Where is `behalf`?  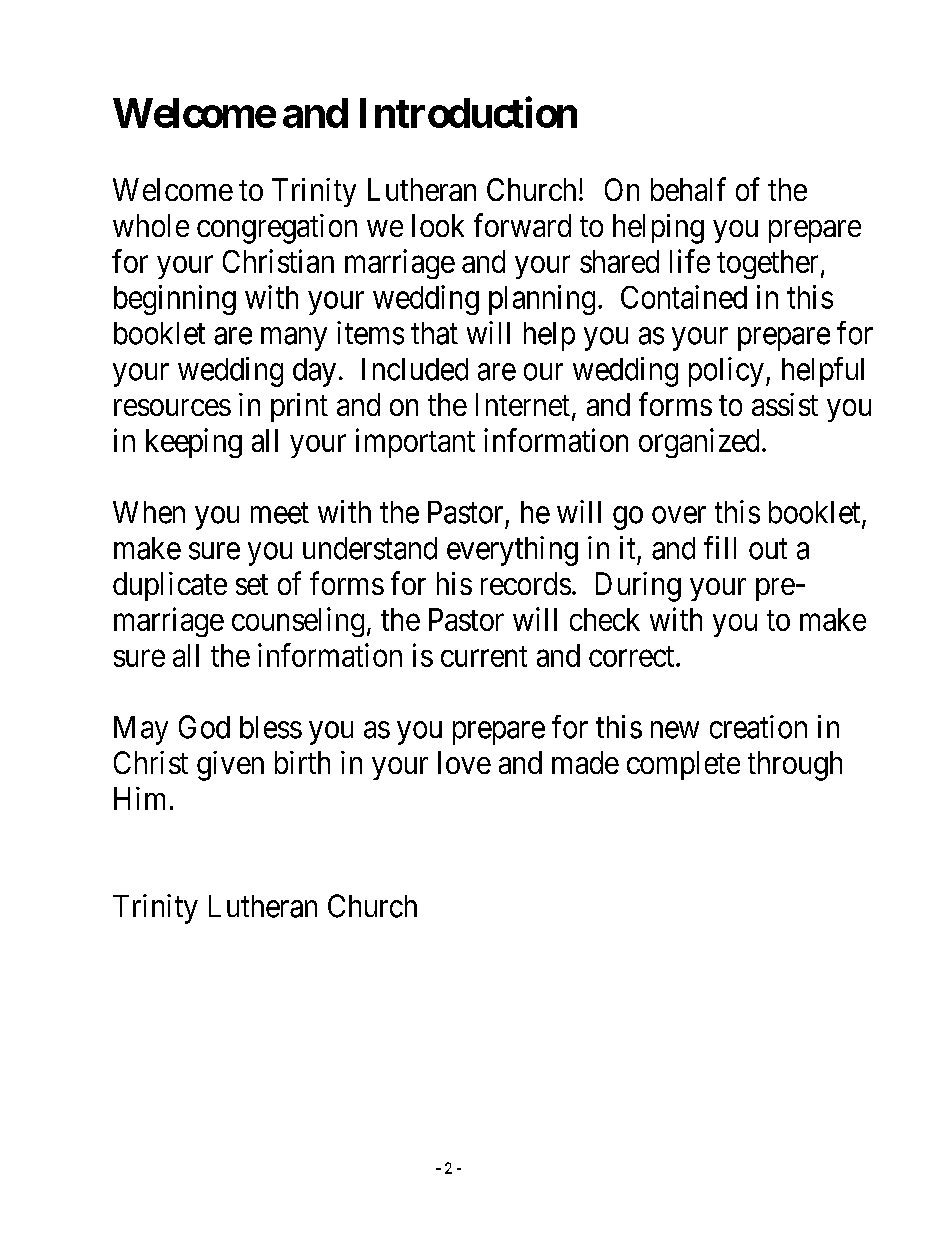 behalf is located at coordinates (688, 189).
